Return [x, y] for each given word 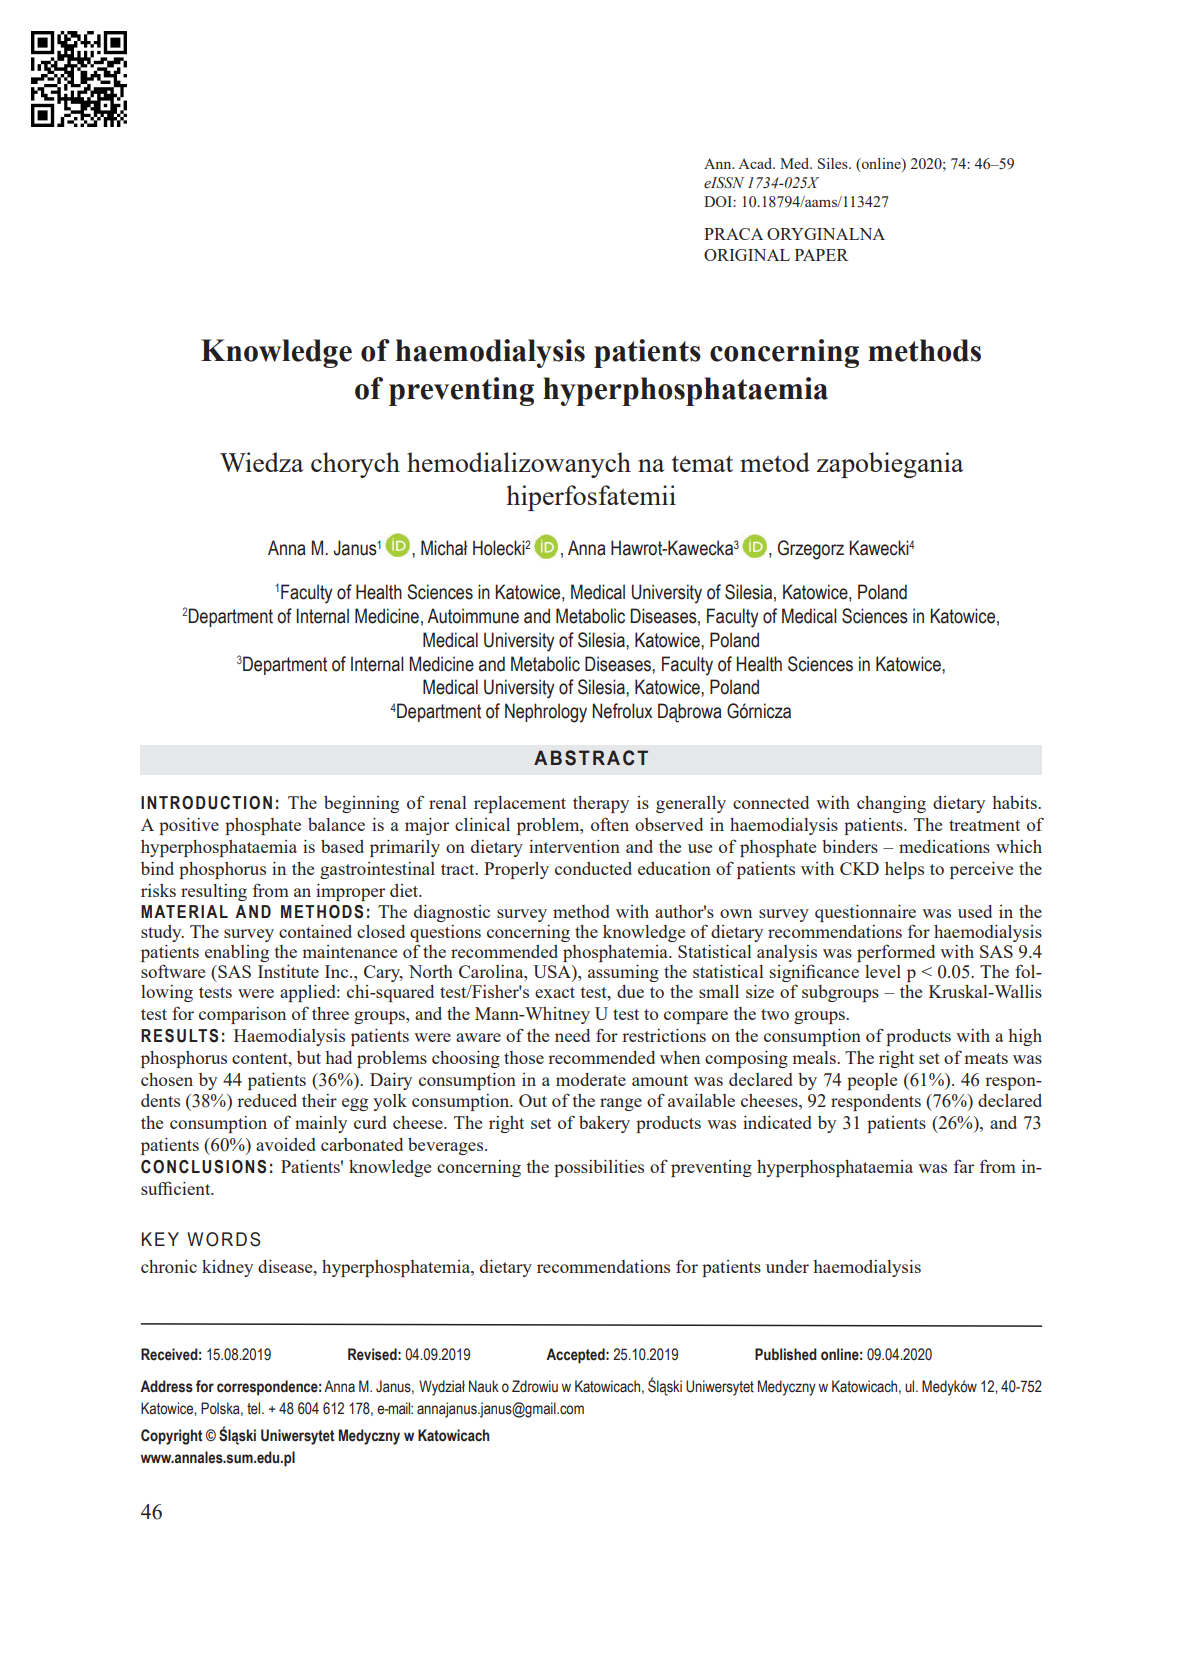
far [964, 1166]
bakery [604, 1124]
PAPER [821, 255]
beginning [361, 804]
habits [1015, 802]
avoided [286, 1144]
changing [891, 804]
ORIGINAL [747, 255]
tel [255, 1408]
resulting [214, 892]
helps [904, 870]
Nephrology [546, 713]
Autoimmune [473, 616]
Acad [756, 163]
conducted [593, 868]
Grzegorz [811, 550]
